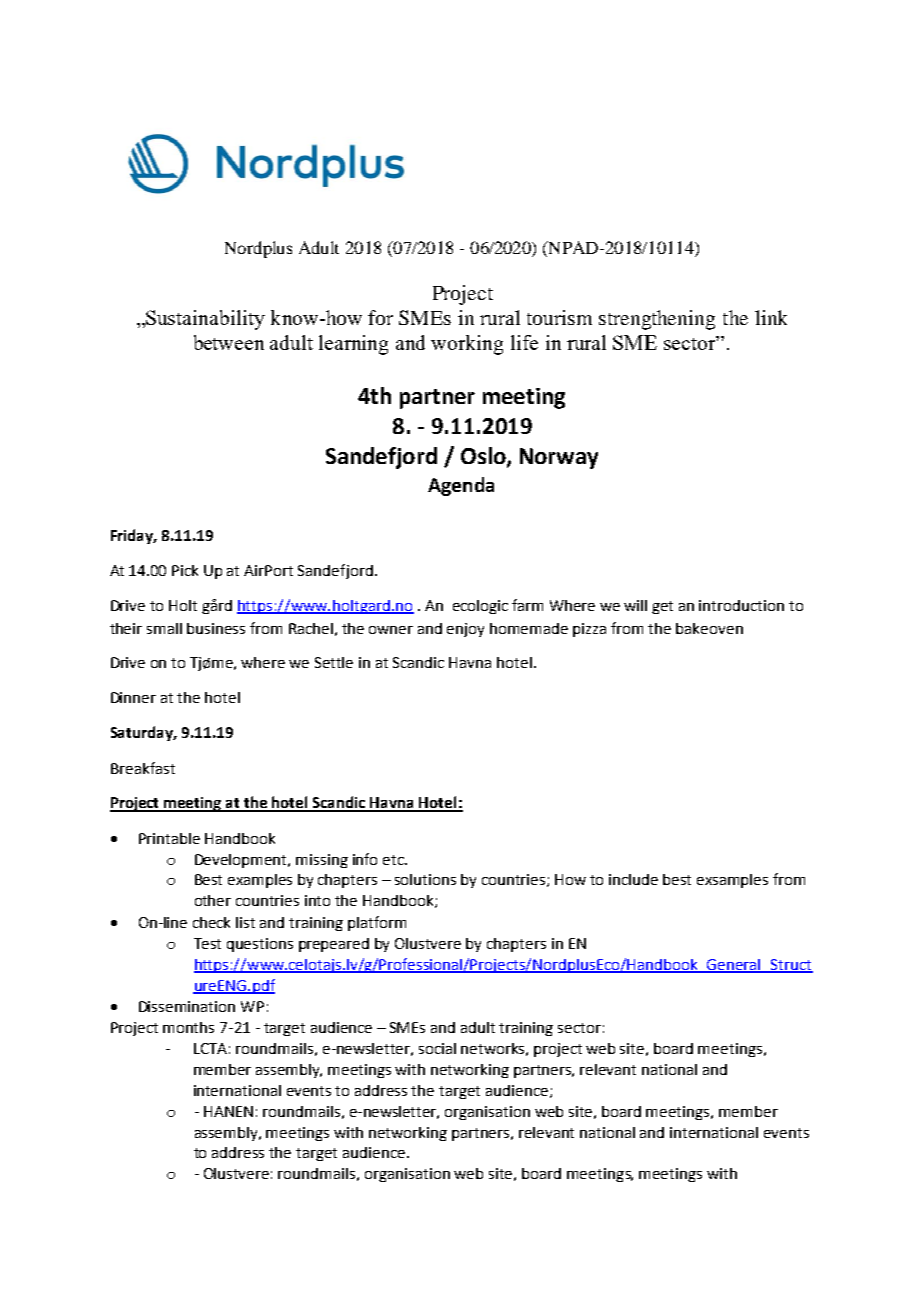  Describe the element at coordinates (228, 1111) in the image. I see `HANEN` at that location.
